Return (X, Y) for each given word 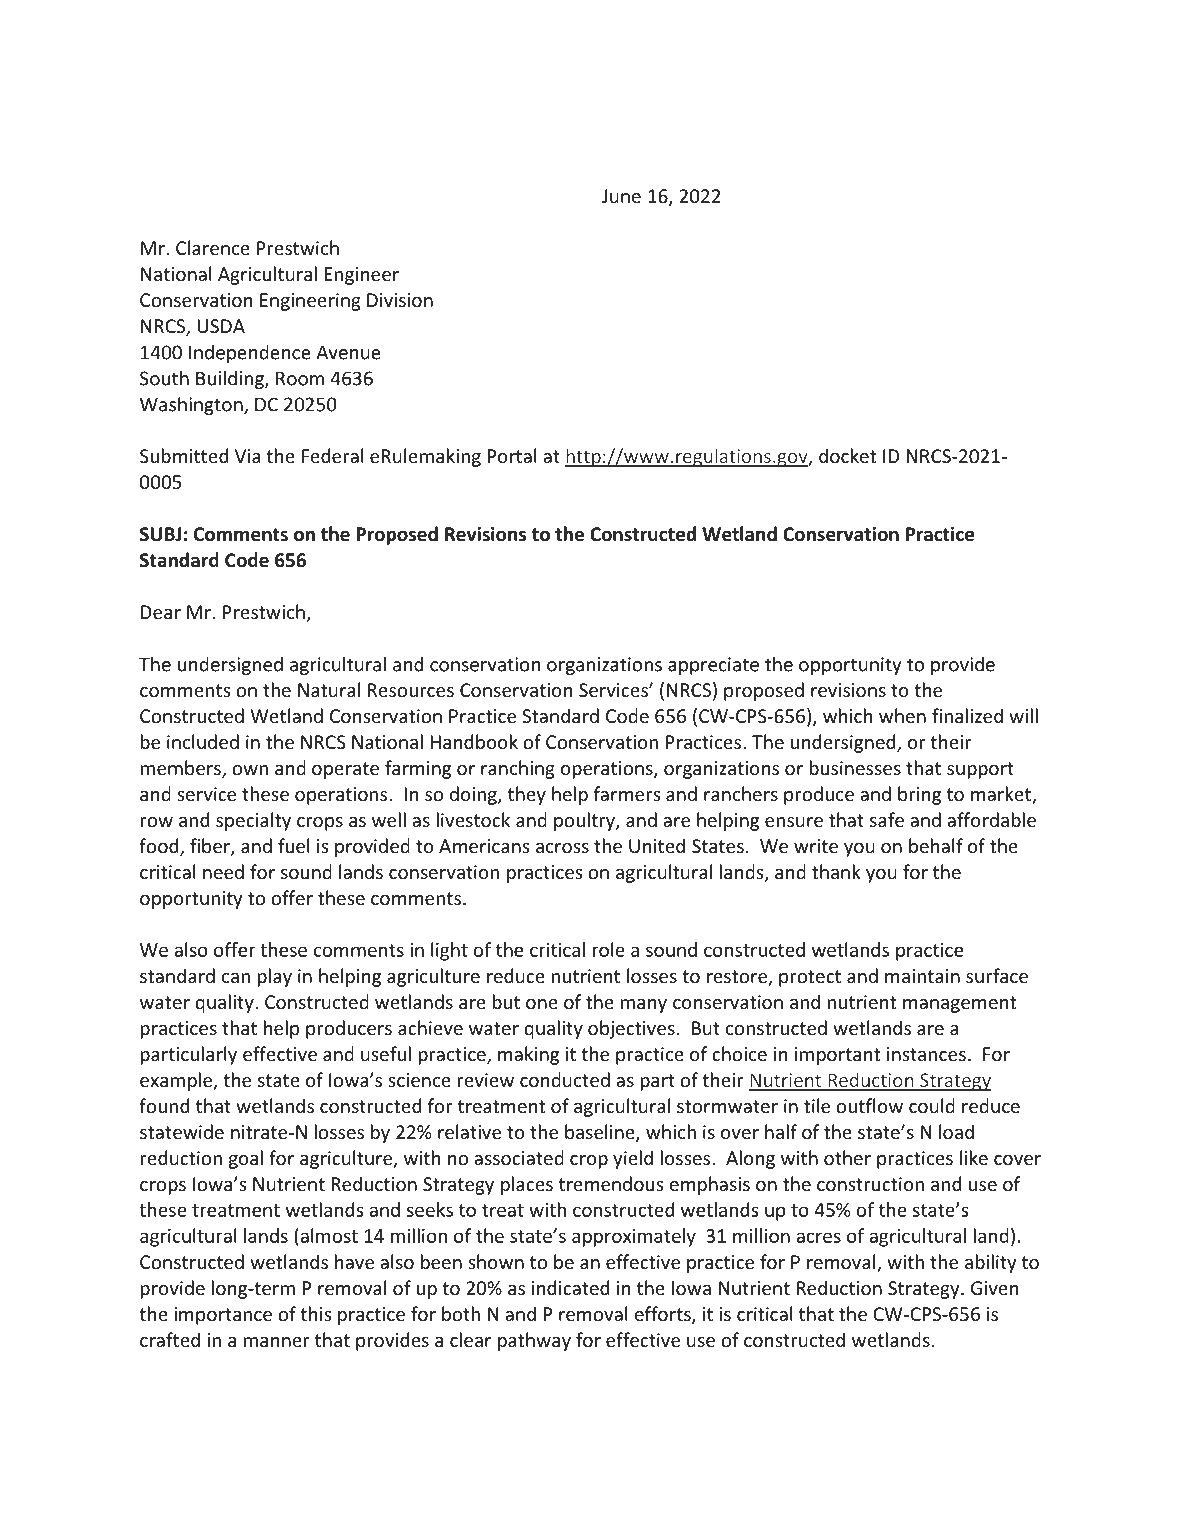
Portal (512, 455)
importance (223, 1316)
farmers (627, 793)
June (621, 196)
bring (919, 795)
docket (847, 455)
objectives (631, 1029)
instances (926, 1054)
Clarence (213, 247)
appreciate (713, 666)
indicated (570, 1287)
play (275, 977)
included (203, 741)
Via (247, 456)
